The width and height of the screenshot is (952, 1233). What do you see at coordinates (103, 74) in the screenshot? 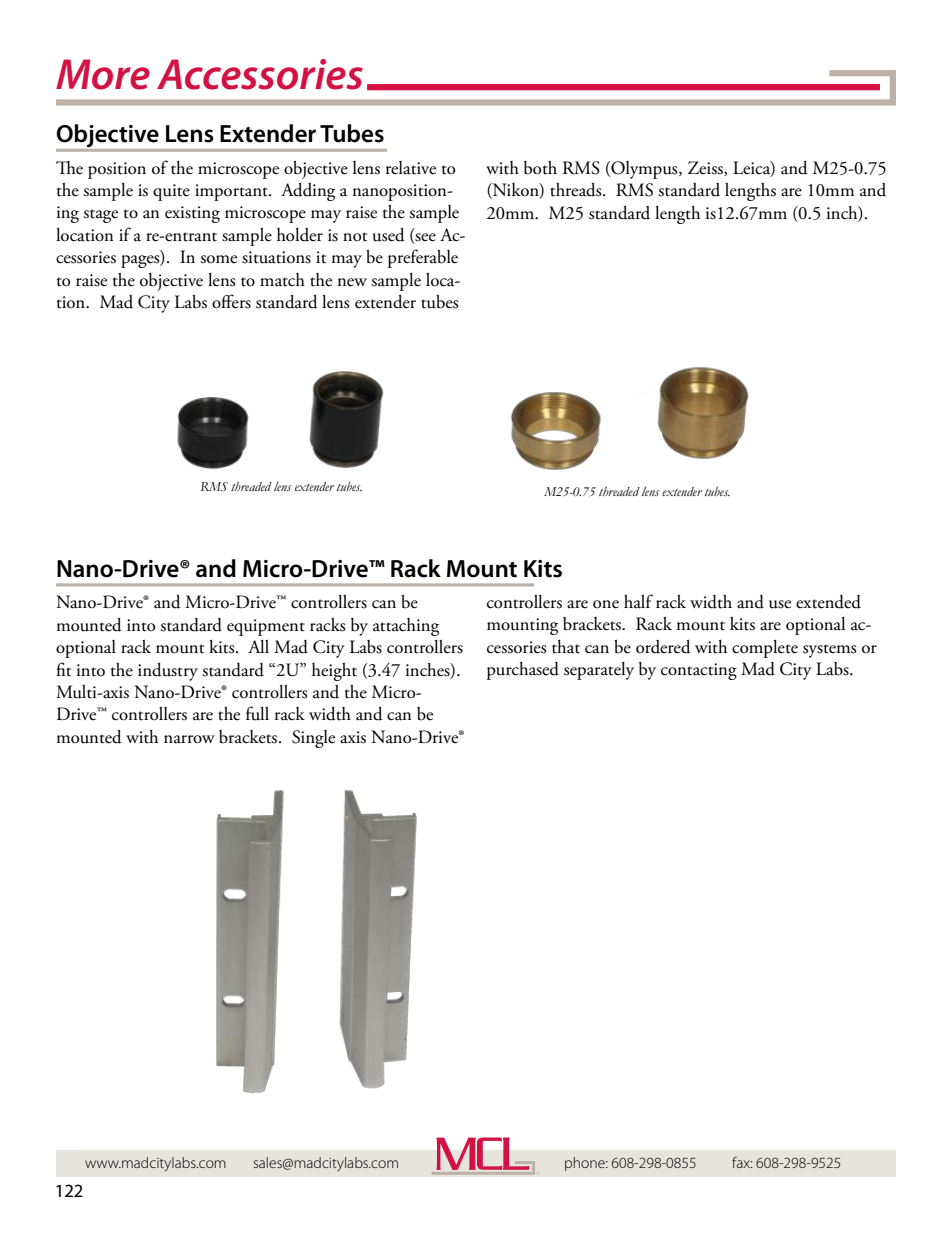
I see `More` at bounding box center [103, 74].
